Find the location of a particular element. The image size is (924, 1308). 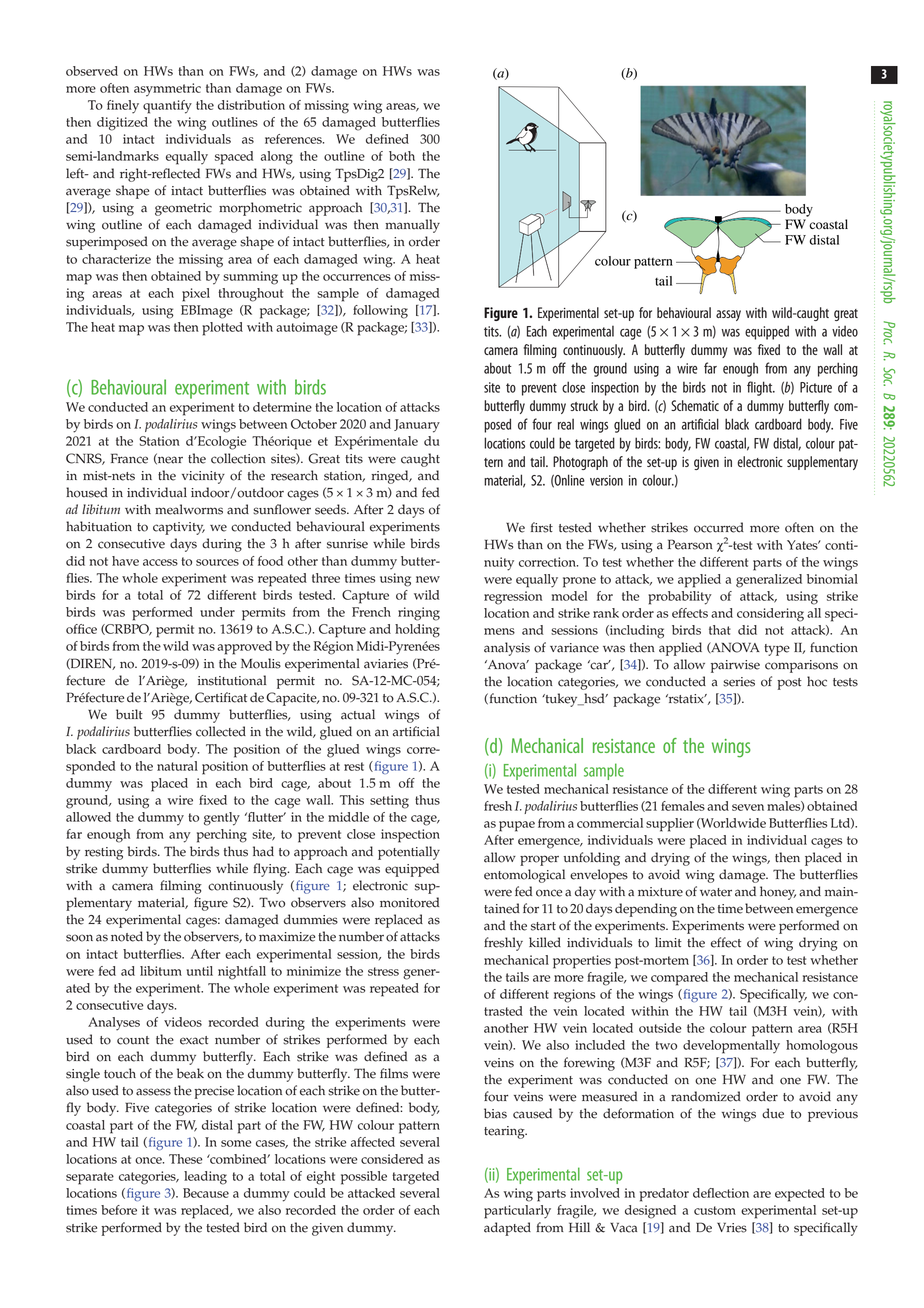

water is located at coordinates (716, 892).
